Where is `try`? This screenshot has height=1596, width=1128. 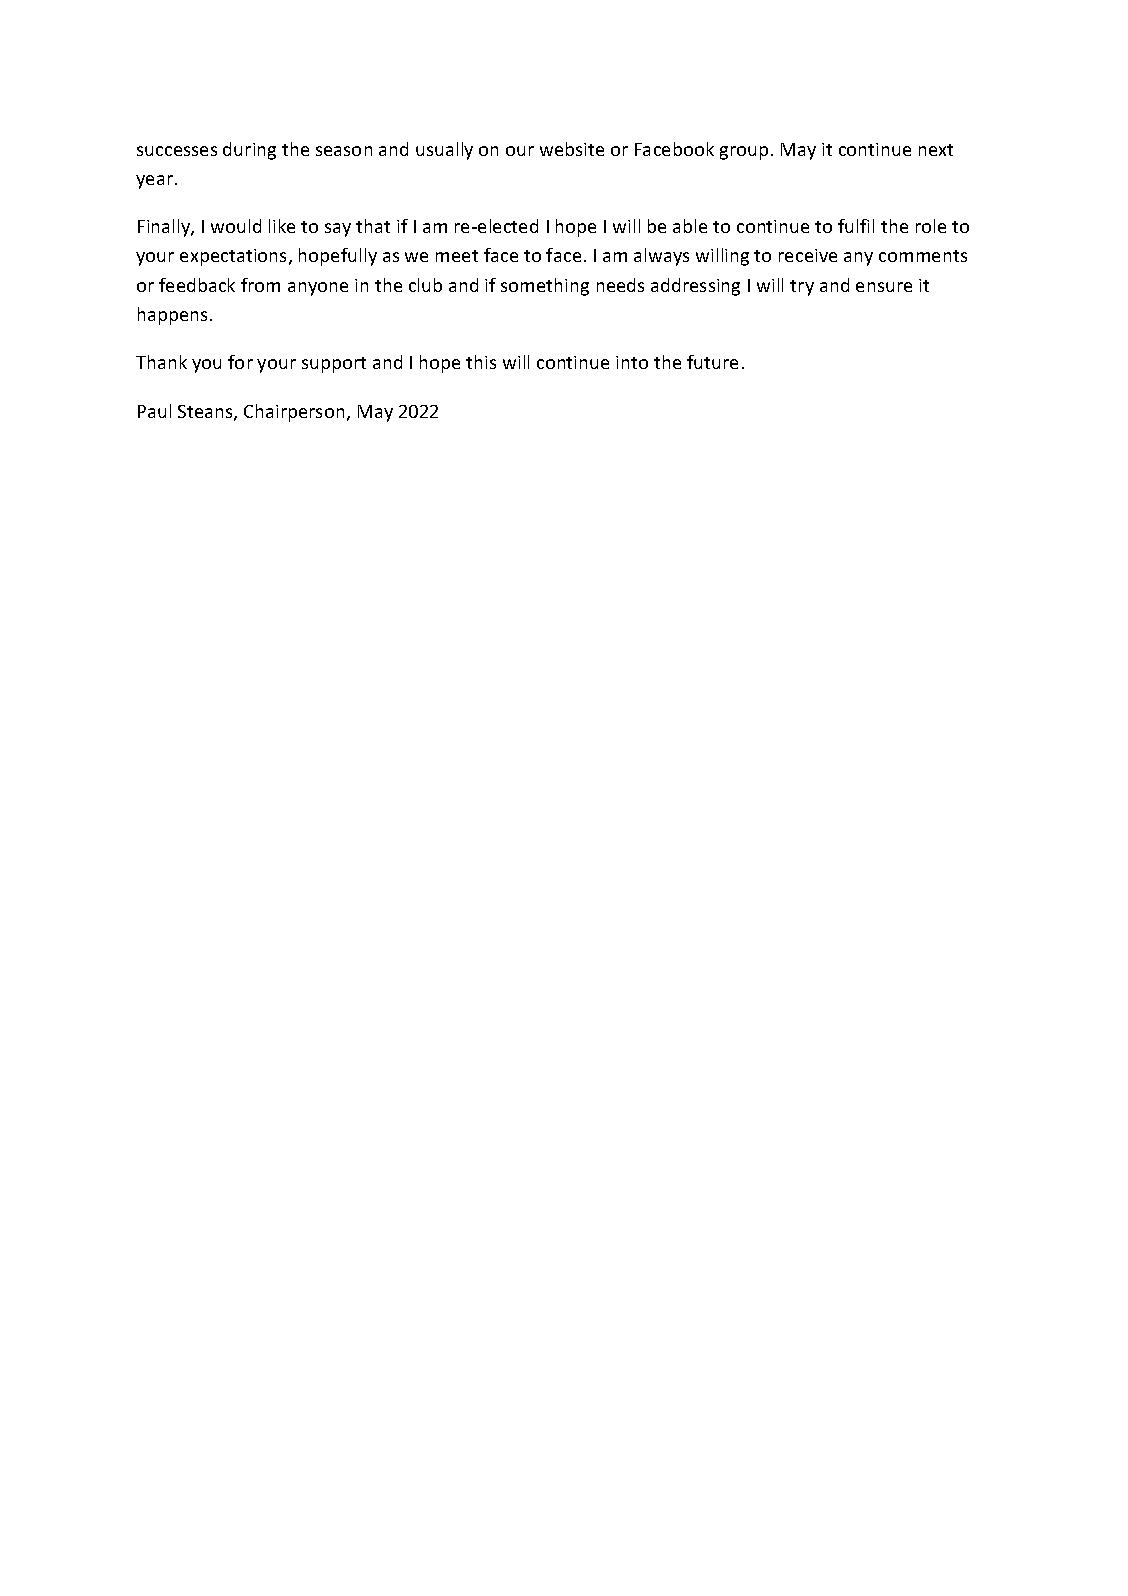 try is located at coordinates (802, 288).
